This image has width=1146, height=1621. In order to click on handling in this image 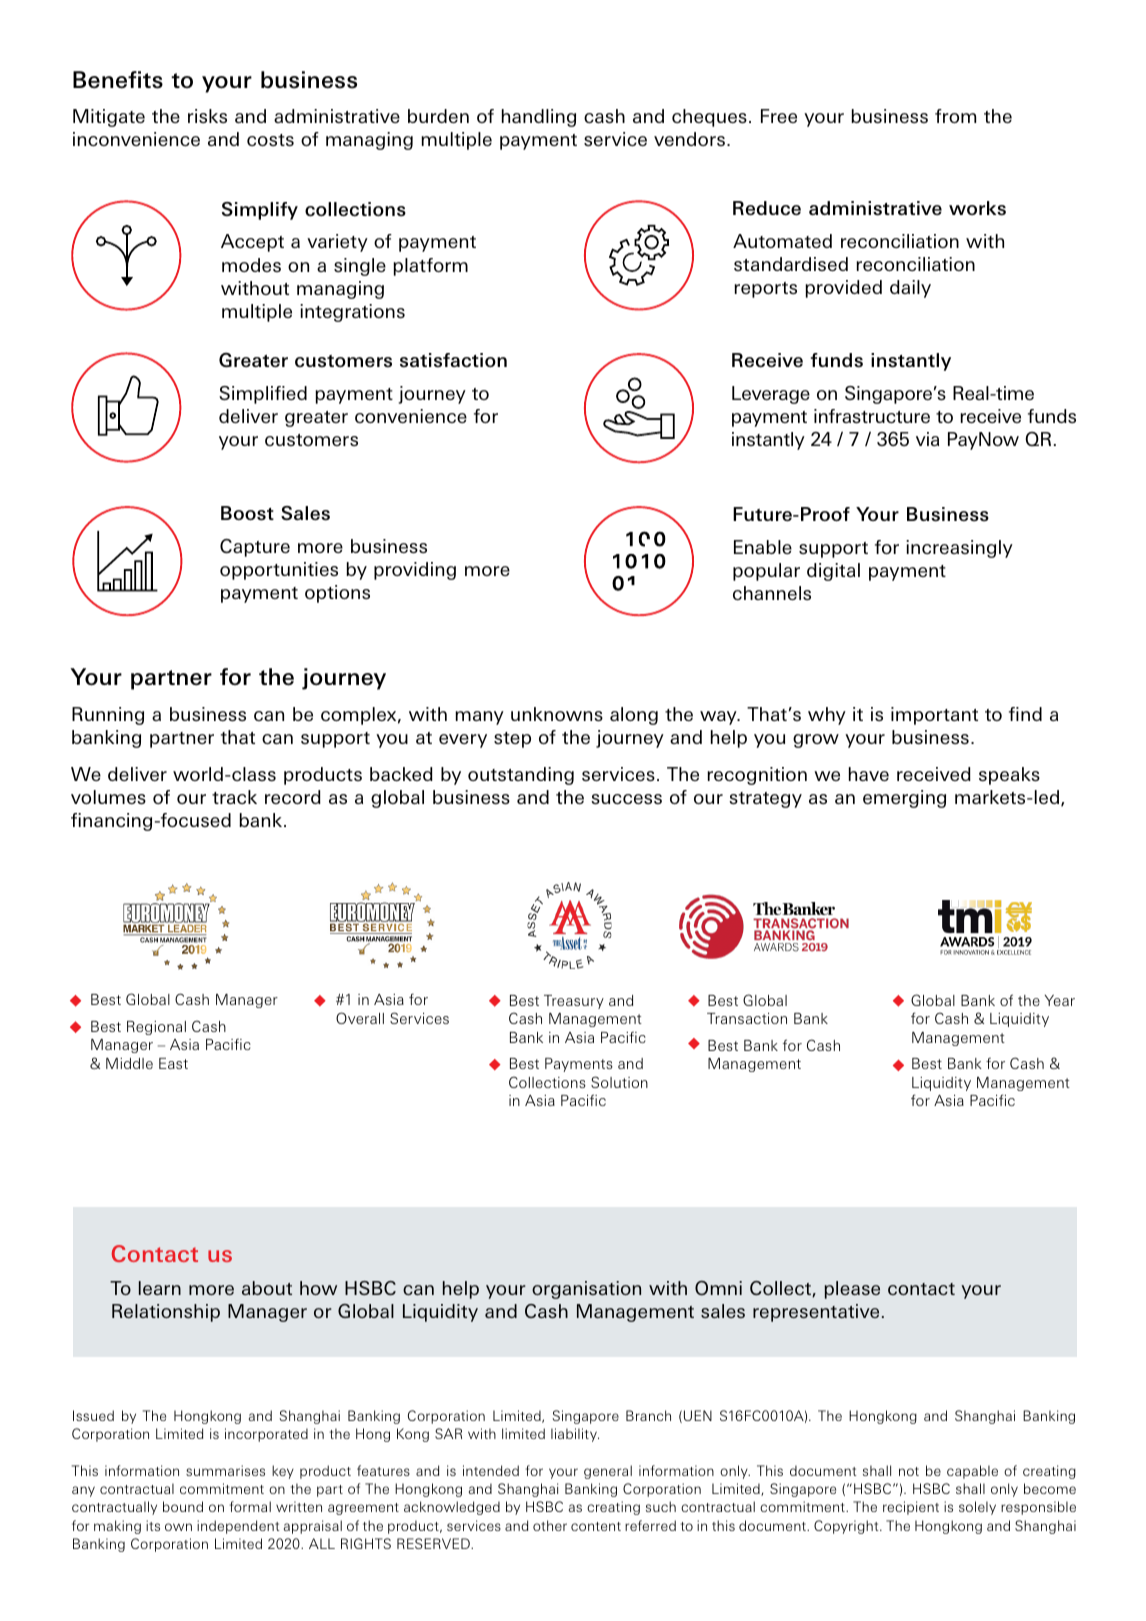, I will do `click(539, 118)`.
